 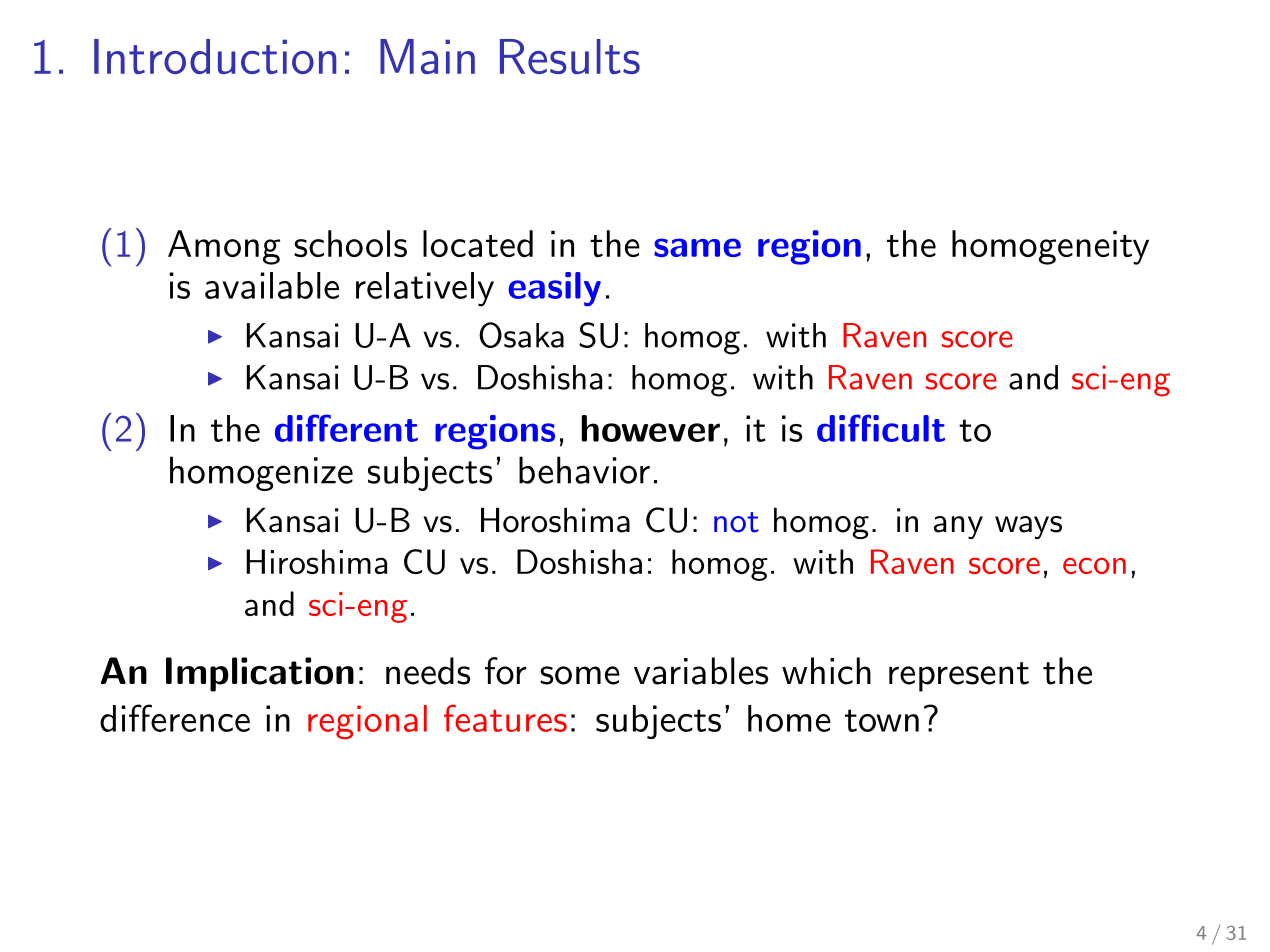 I want to click on any, so click(x=958, y=527).
